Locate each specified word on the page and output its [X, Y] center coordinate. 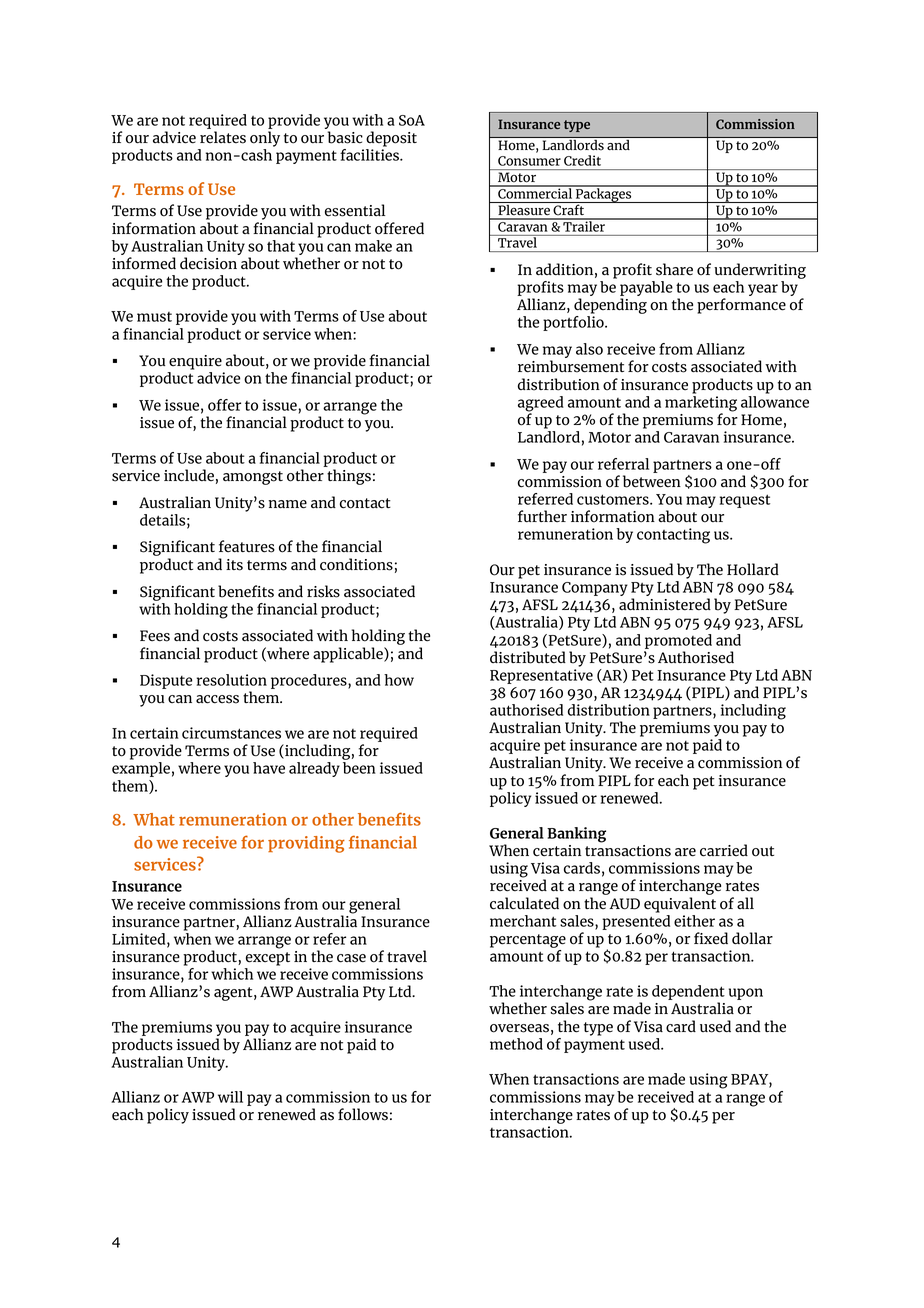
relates [223, 137]
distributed [528, 657]
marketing [701, 405]
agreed [541, 405]
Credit [582, 160]
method [516, 1044]
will [230, 1097]
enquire [195, 362]
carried [724, 850]
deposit [391, 139]
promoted [678, 641]
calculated [524, 903]
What [154, 819]
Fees [155, 636]
